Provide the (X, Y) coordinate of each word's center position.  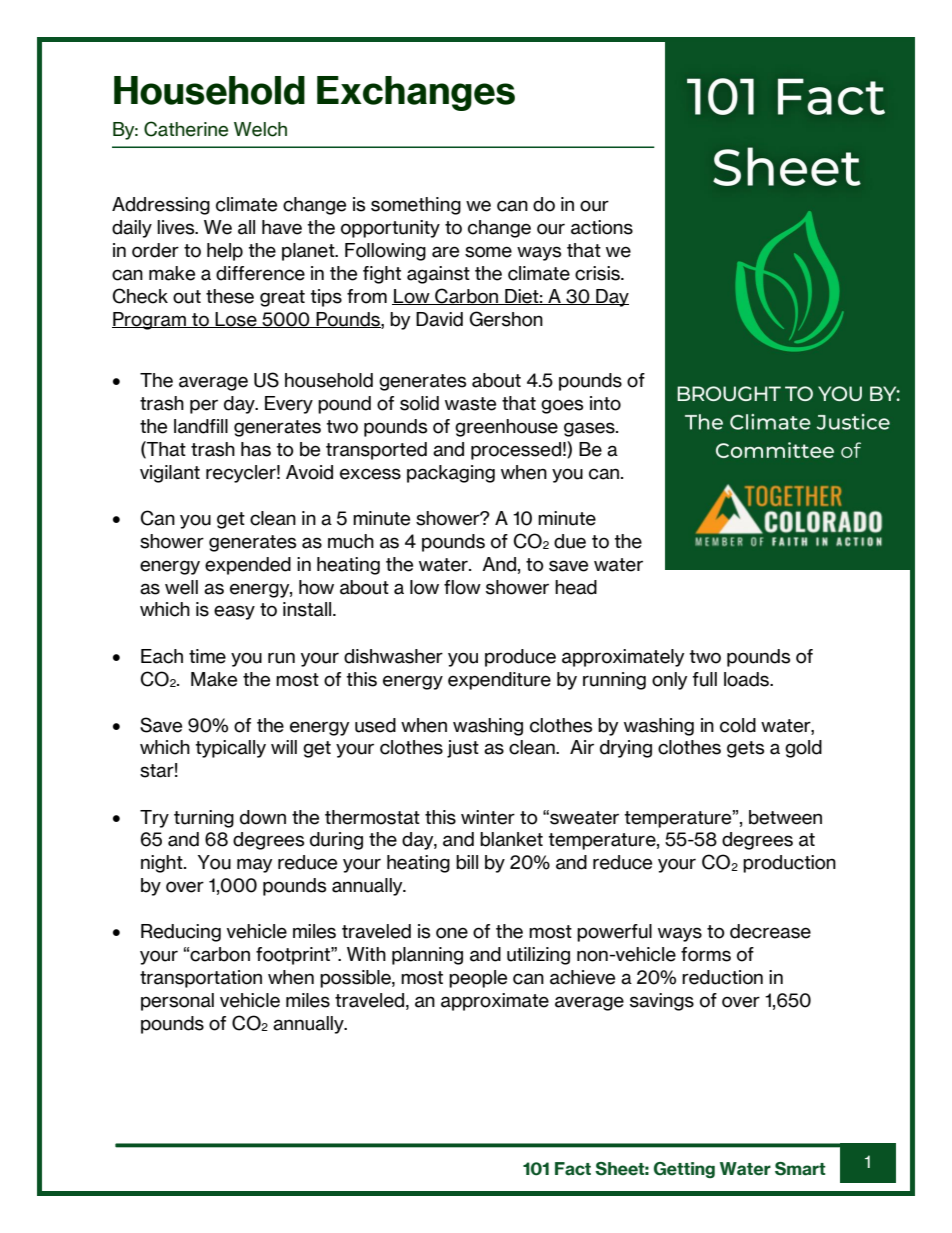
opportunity (390, 229)
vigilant (170, 474)
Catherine (186, 129)
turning (204, 819)
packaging (451, 474)
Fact (573, 1169)
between (785, 817)
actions (602, 227)
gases (590, 429)
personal (177, 1002)
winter (488, 817)
